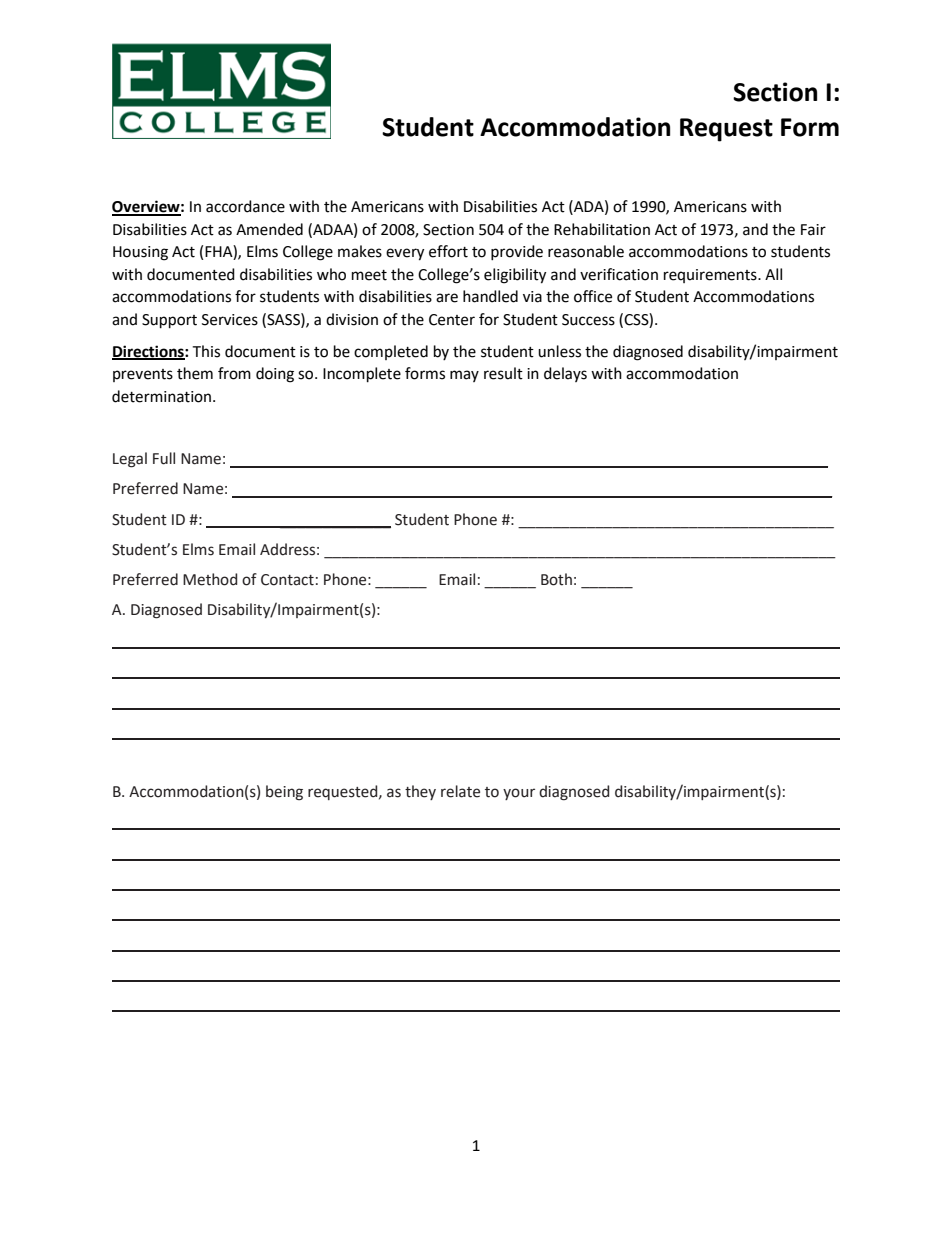  I want to click on Services, so click(230, 320).
